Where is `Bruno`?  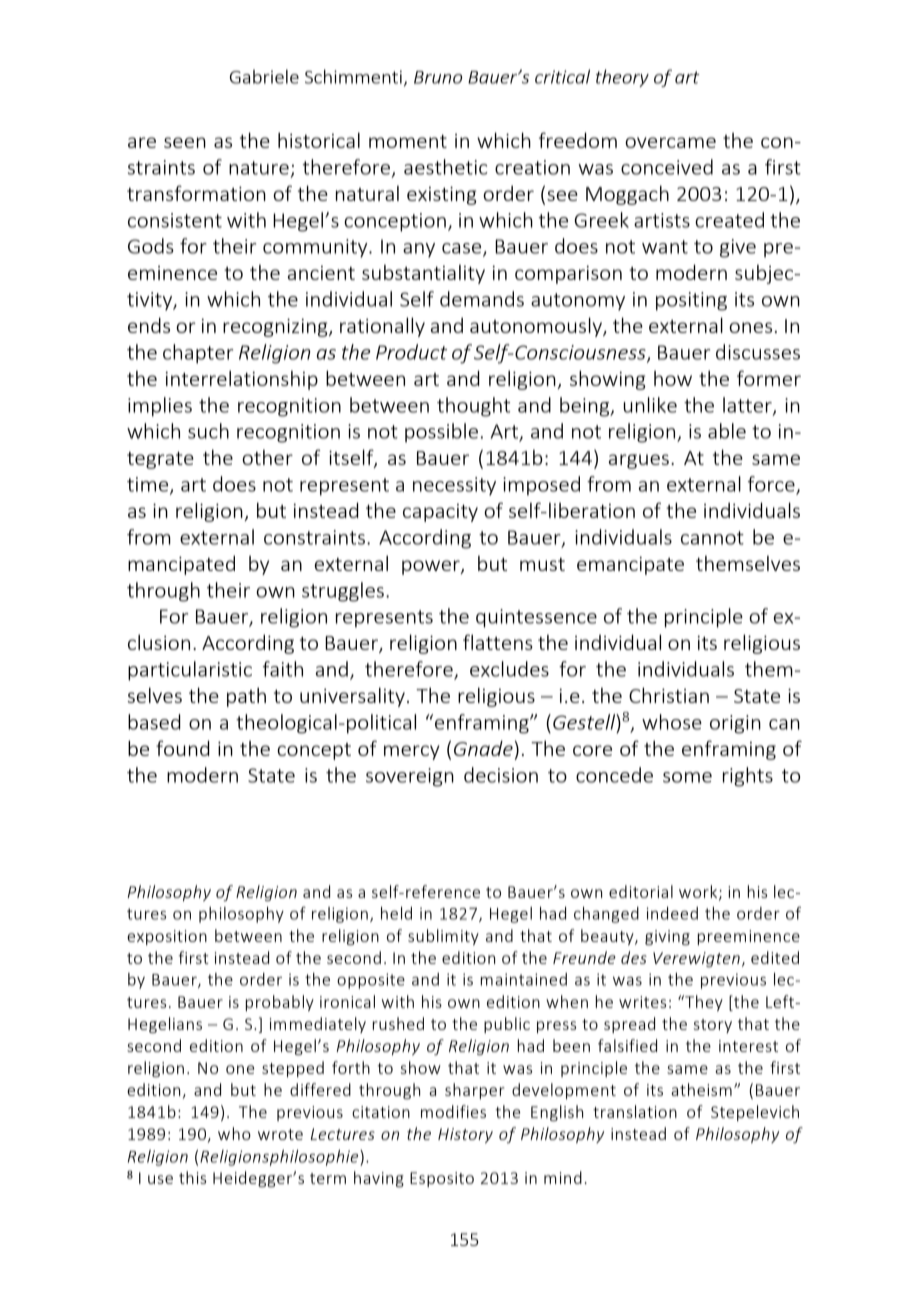
Bruno is located at coordinates (438, 77).
